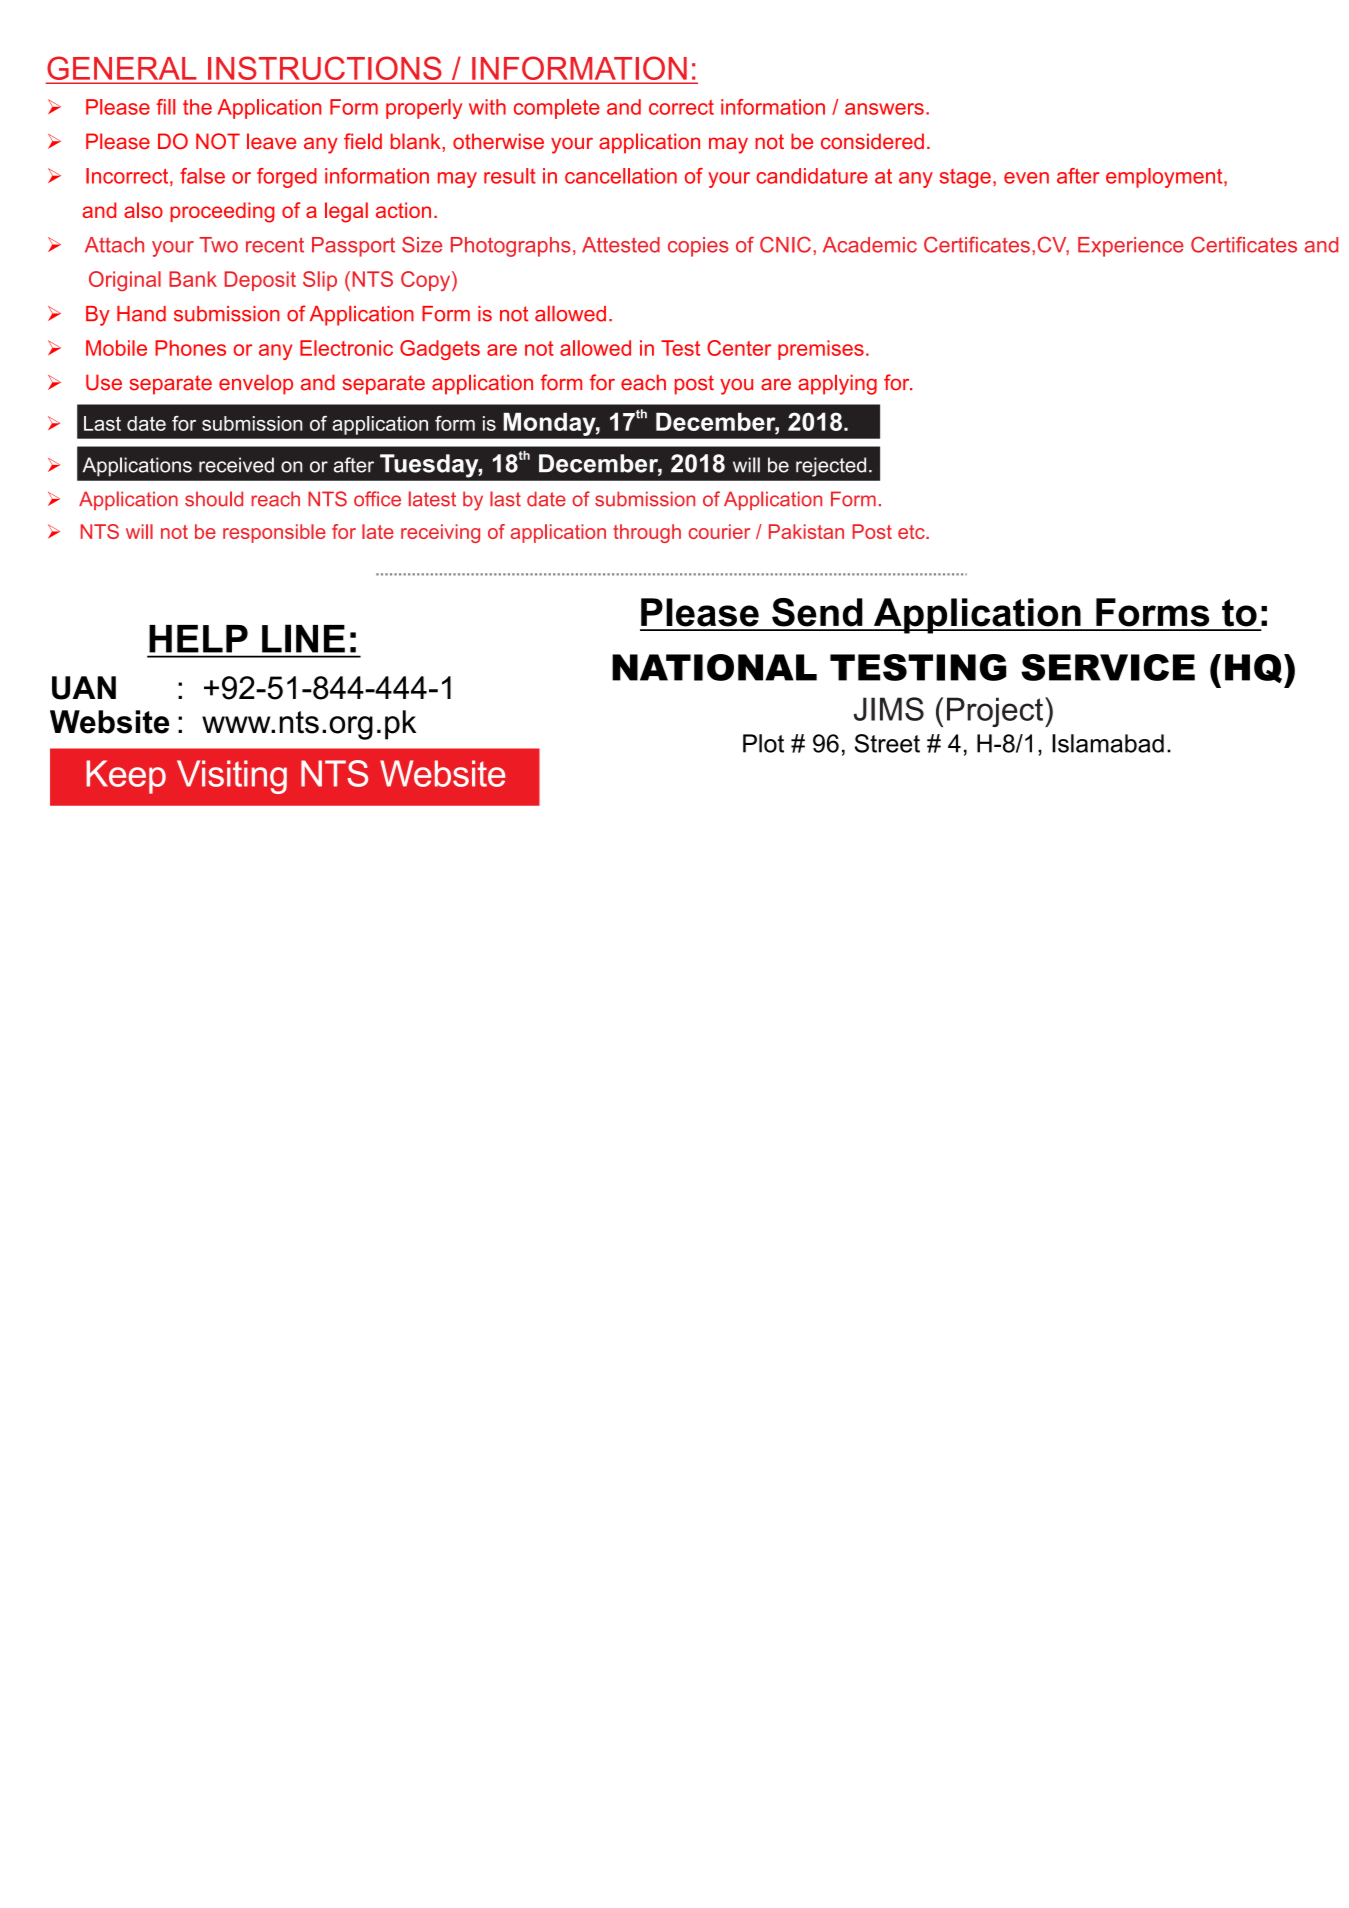  I want to click on through, so click(647, 533).
